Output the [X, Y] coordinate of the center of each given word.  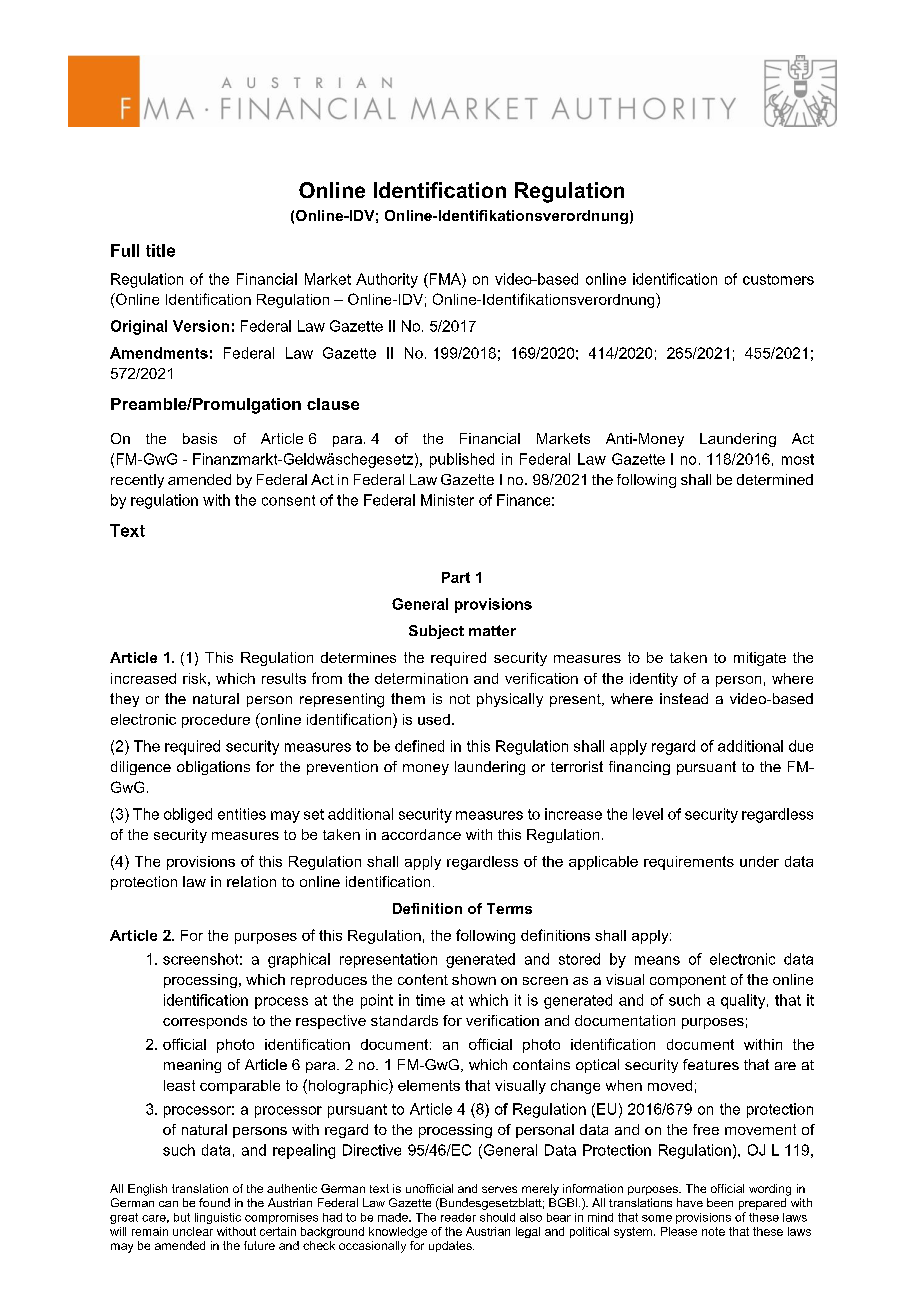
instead [684, 698]
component [688, 981]
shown [474, 979]
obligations [213, 768]
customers [778, 279]
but [182, 1217]
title [160, 250]
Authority [387, 280]
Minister [447, 500]
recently [137, 481]
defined [419, 746]
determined [775, 479]
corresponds [205, 1022]
